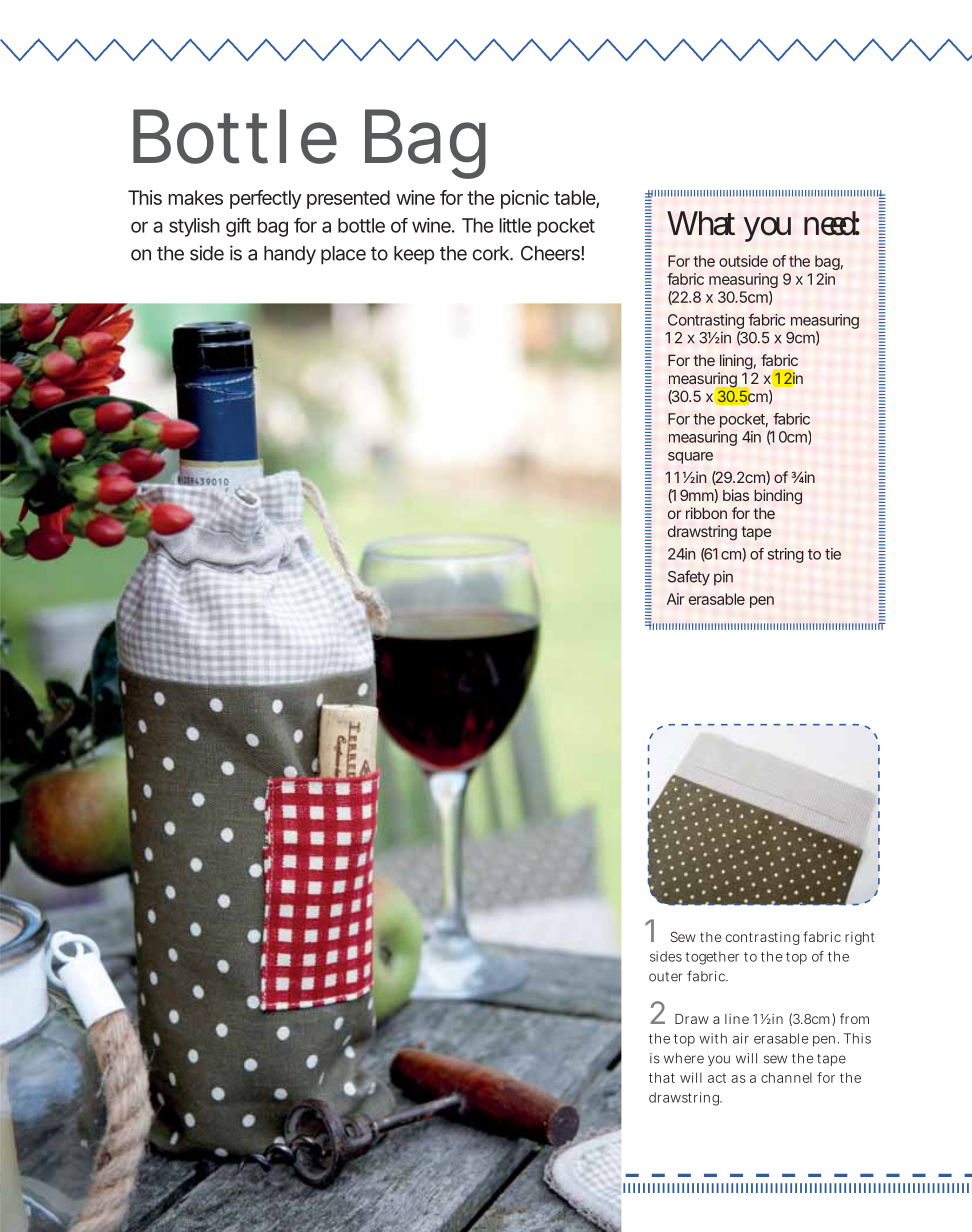  Describe the element at coordinates (665, 977) in the page. I see `outer` at that location.
